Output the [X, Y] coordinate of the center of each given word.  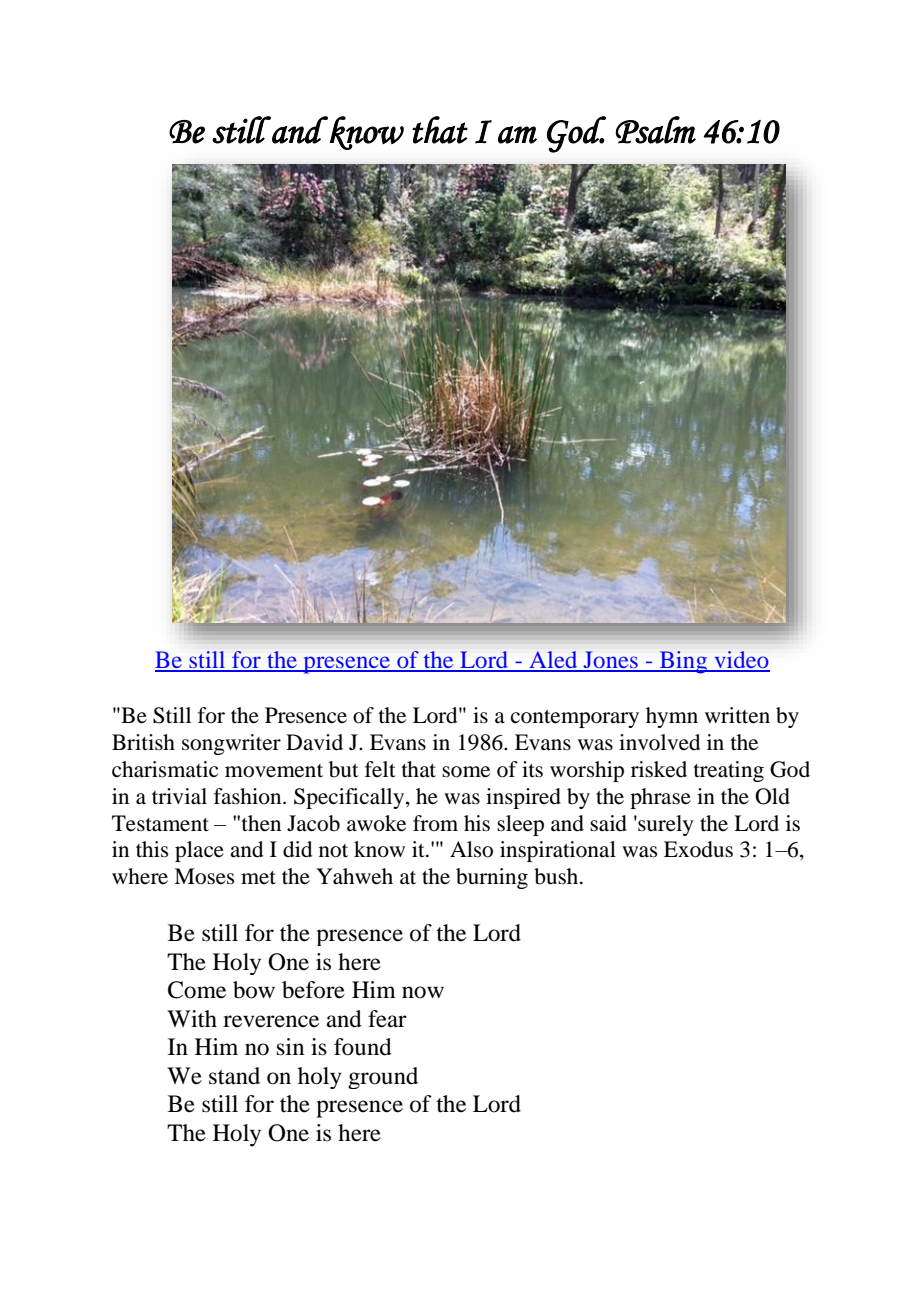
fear [387, 1019]
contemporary [575, 719]
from [435, 823]
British [143, 742]
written [737, 715]
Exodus [698, 849]
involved [659, 742]
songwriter [231, 744]
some [466, 772]
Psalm [656, 130]
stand [234, 1076]
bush [557, 876]
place [199, 851]
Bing [683, 662]
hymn [672, 717]
